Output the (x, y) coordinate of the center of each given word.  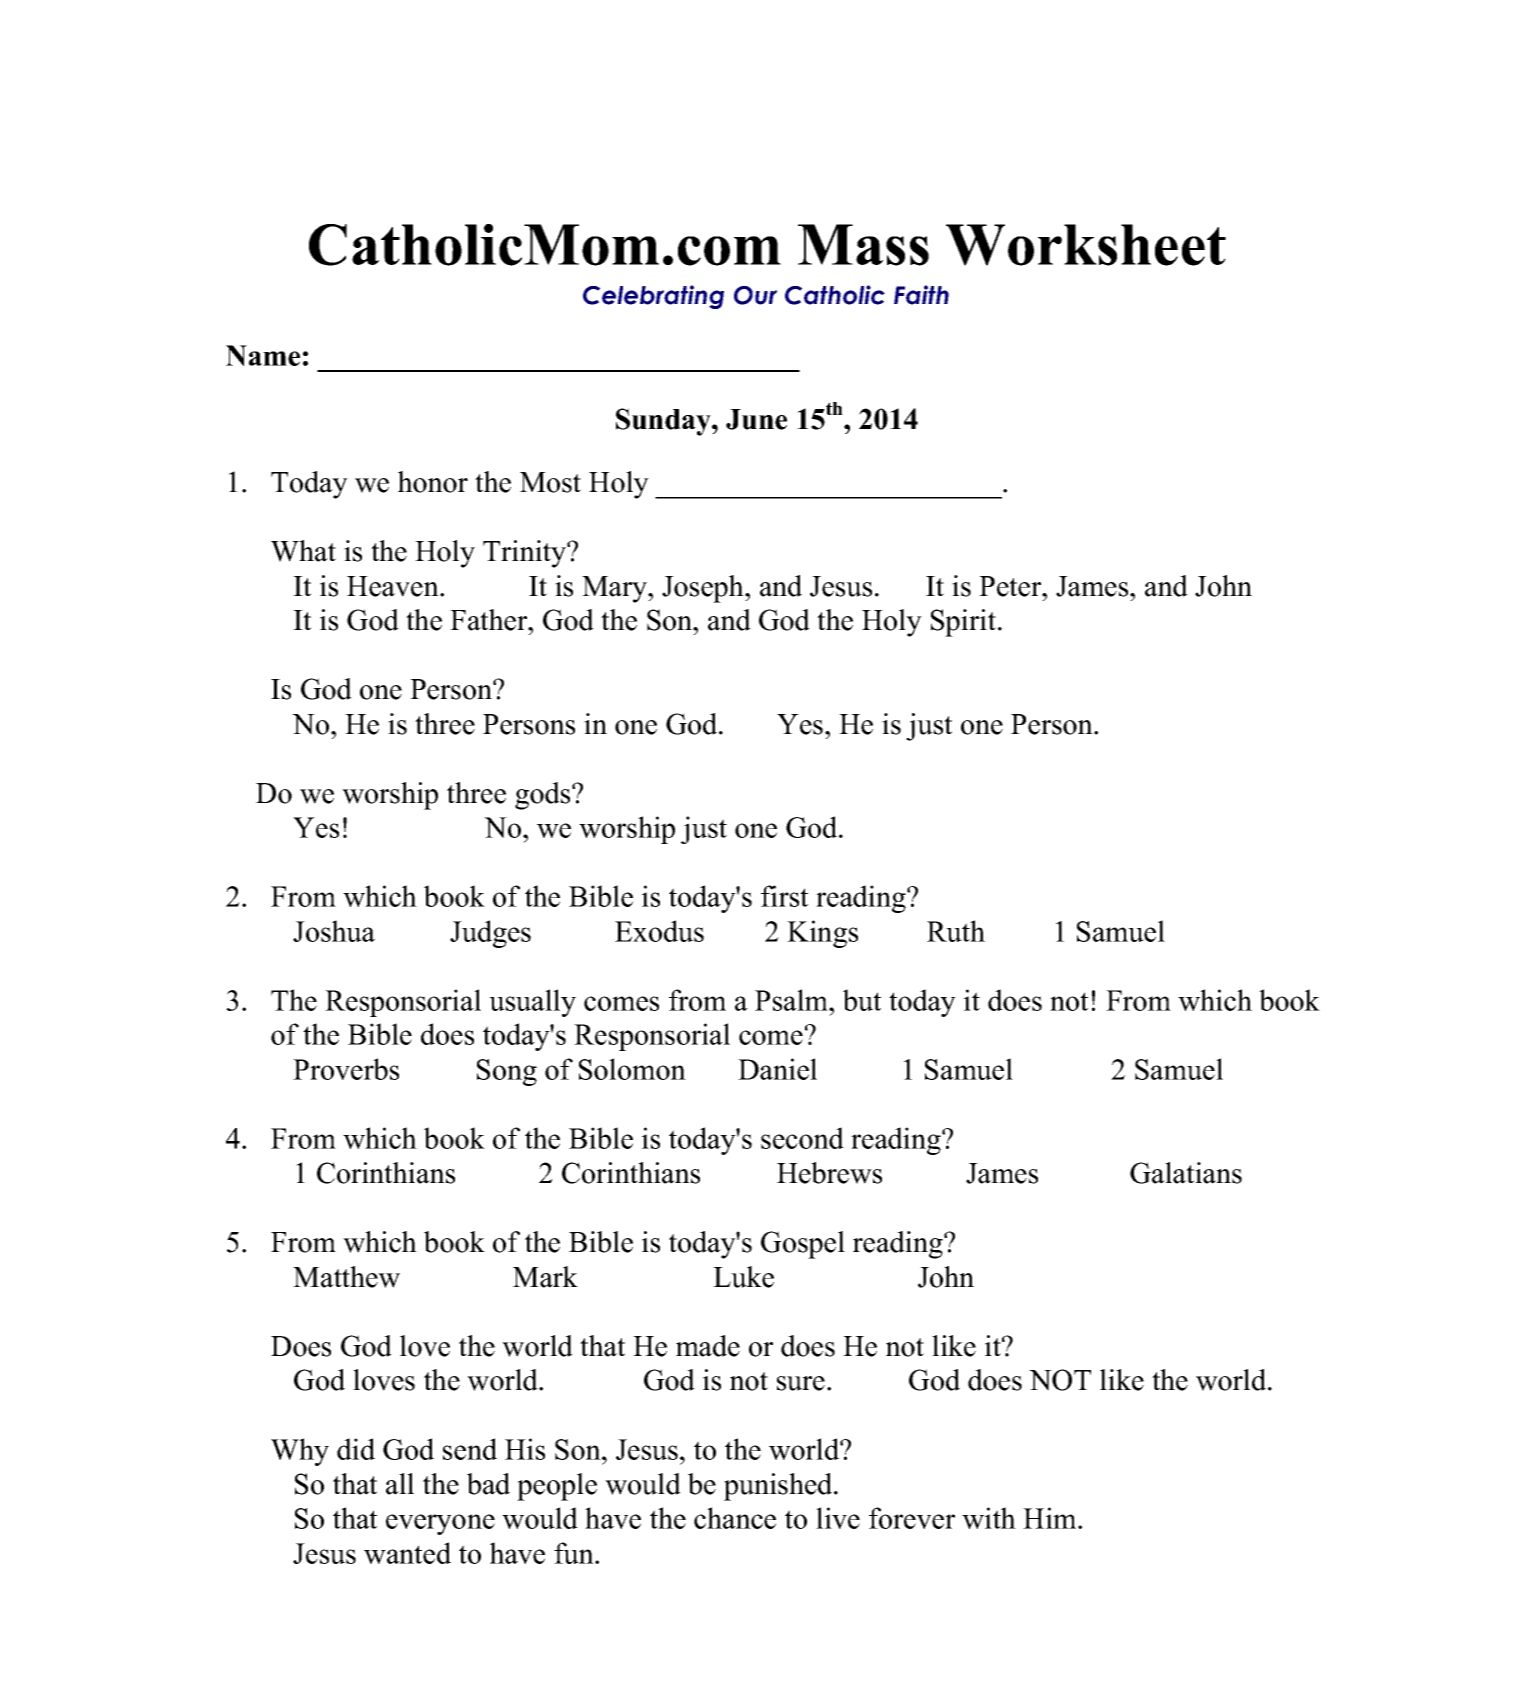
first (784, 896)
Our (755, 295)
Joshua (334, 931)
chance (735, 1518)
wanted (407, 1553)
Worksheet (1086, 245)
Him (1051, 1518)
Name (263, 355)
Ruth (956, 931)
